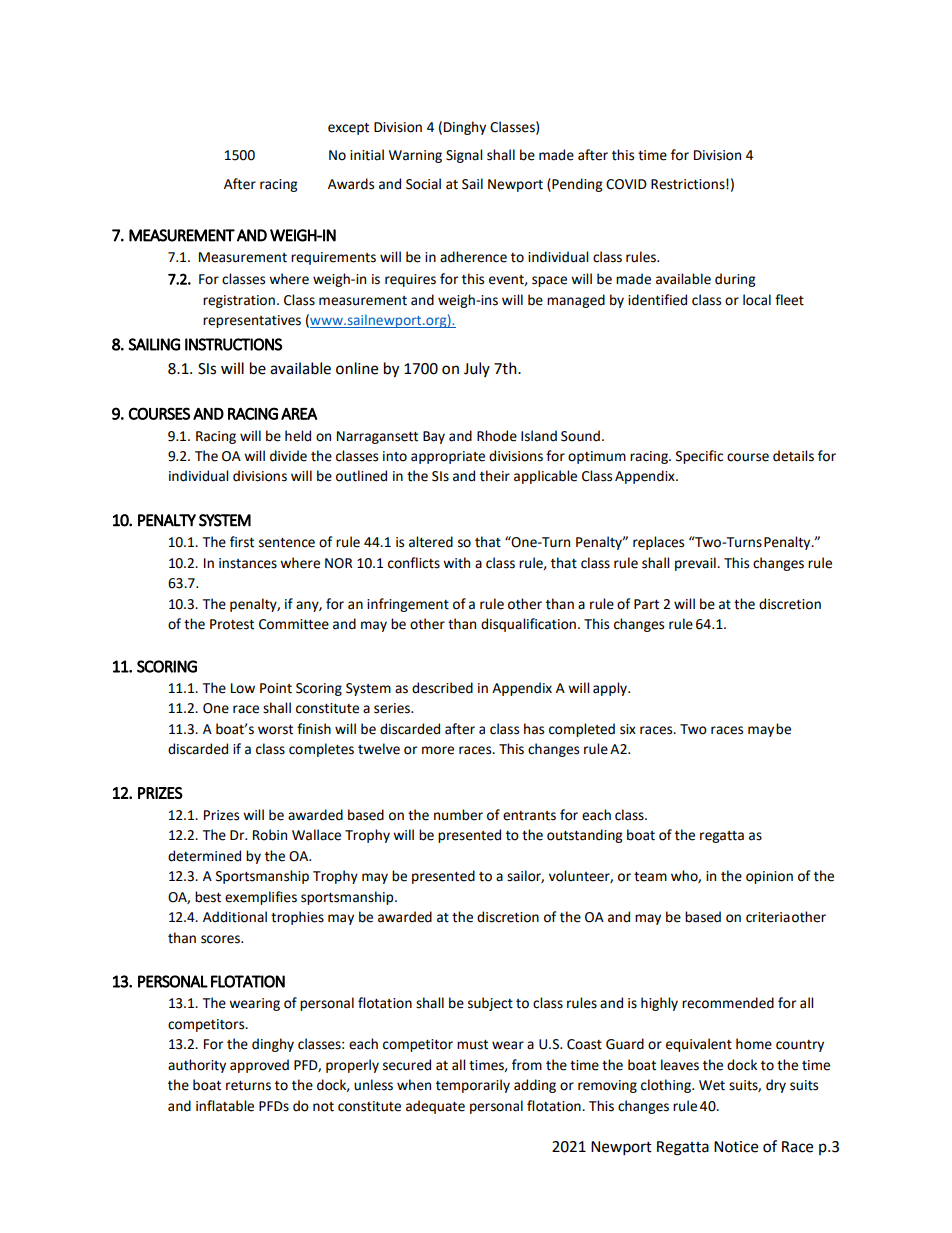  What do you see at coordinates (225, 1106) in the image?
I see `inflatable` at bounding box center [225, 1106].
